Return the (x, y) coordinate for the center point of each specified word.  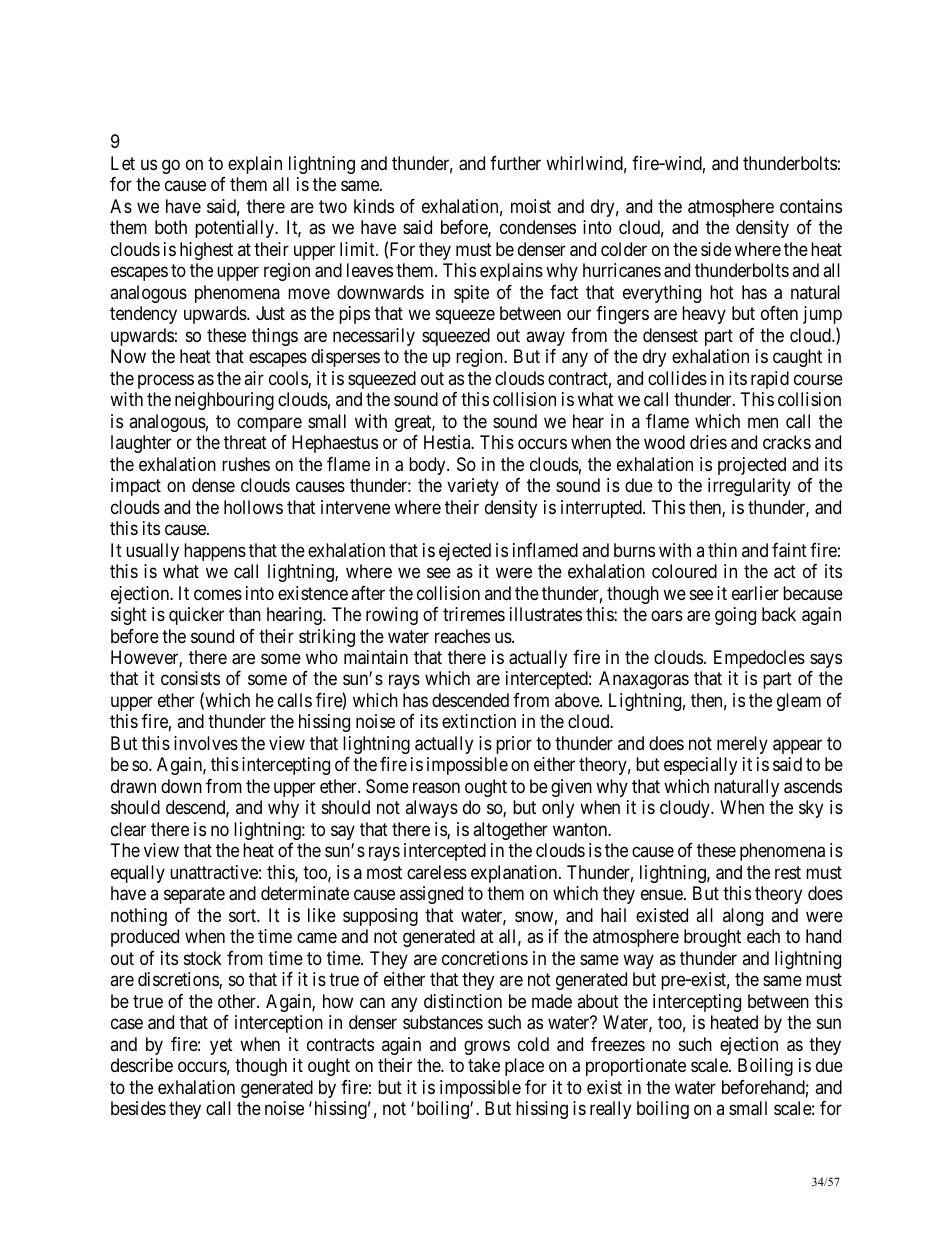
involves (206, 743)
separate (194, 896)
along (743, 917)
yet (221, 1046)
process (166, 381)
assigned (431, 895)
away (545, 338)
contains (811, 206)
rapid (770, 380)
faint (789, 550)
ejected (465, 552)
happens (215, 552)
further (515, 163)
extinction (479, 721)
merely (742, 745)
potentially (235, 229)
